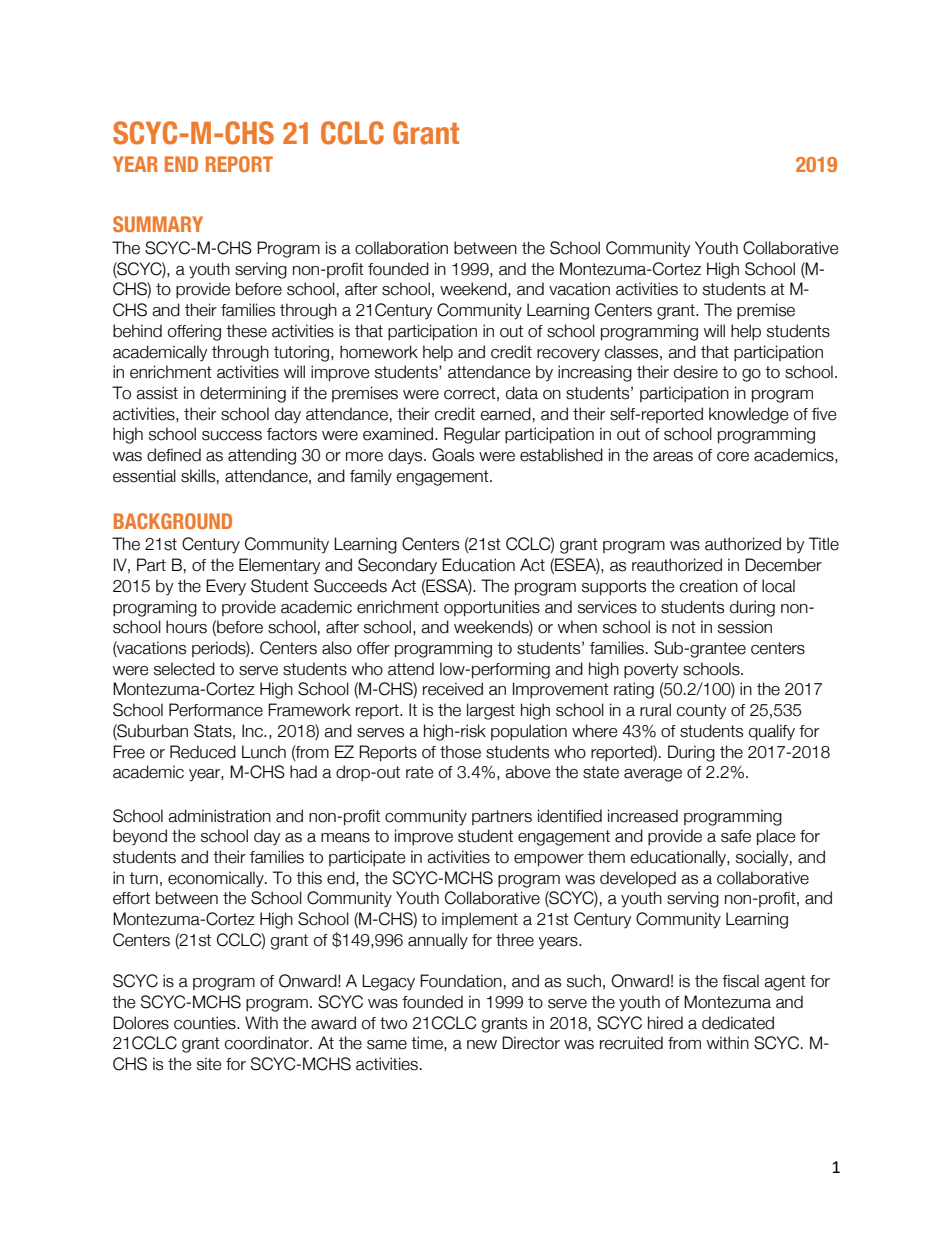 This image has height=1233, width=952. I want to click on SUMMARY, so click(158, 224).
